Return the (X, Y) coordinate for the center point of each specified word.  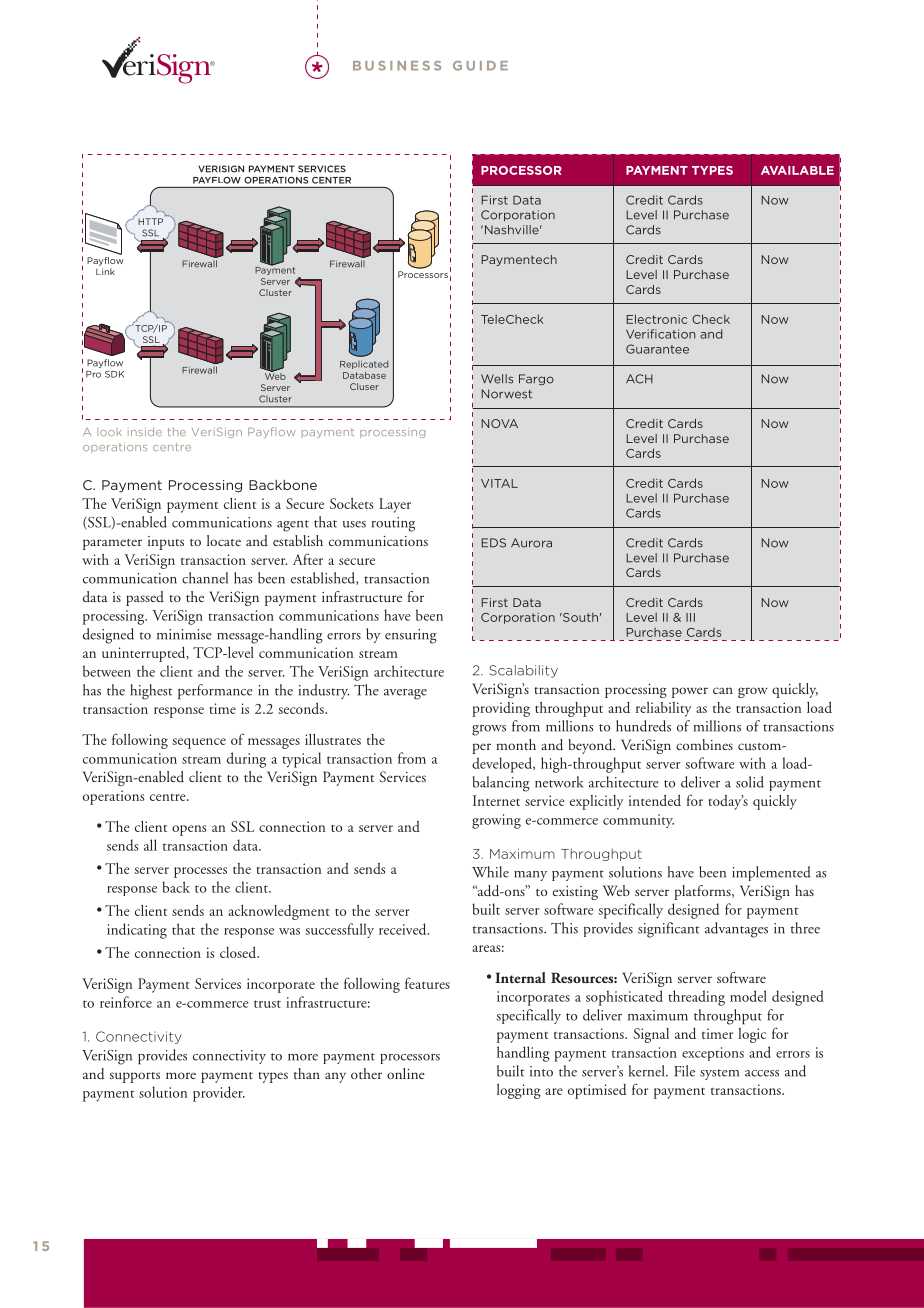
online (406, 1073)
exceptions (713, 1054)
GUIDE (480, 66)
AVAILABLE (797, 170)
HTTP (150, 221)
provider (219, 1094)
